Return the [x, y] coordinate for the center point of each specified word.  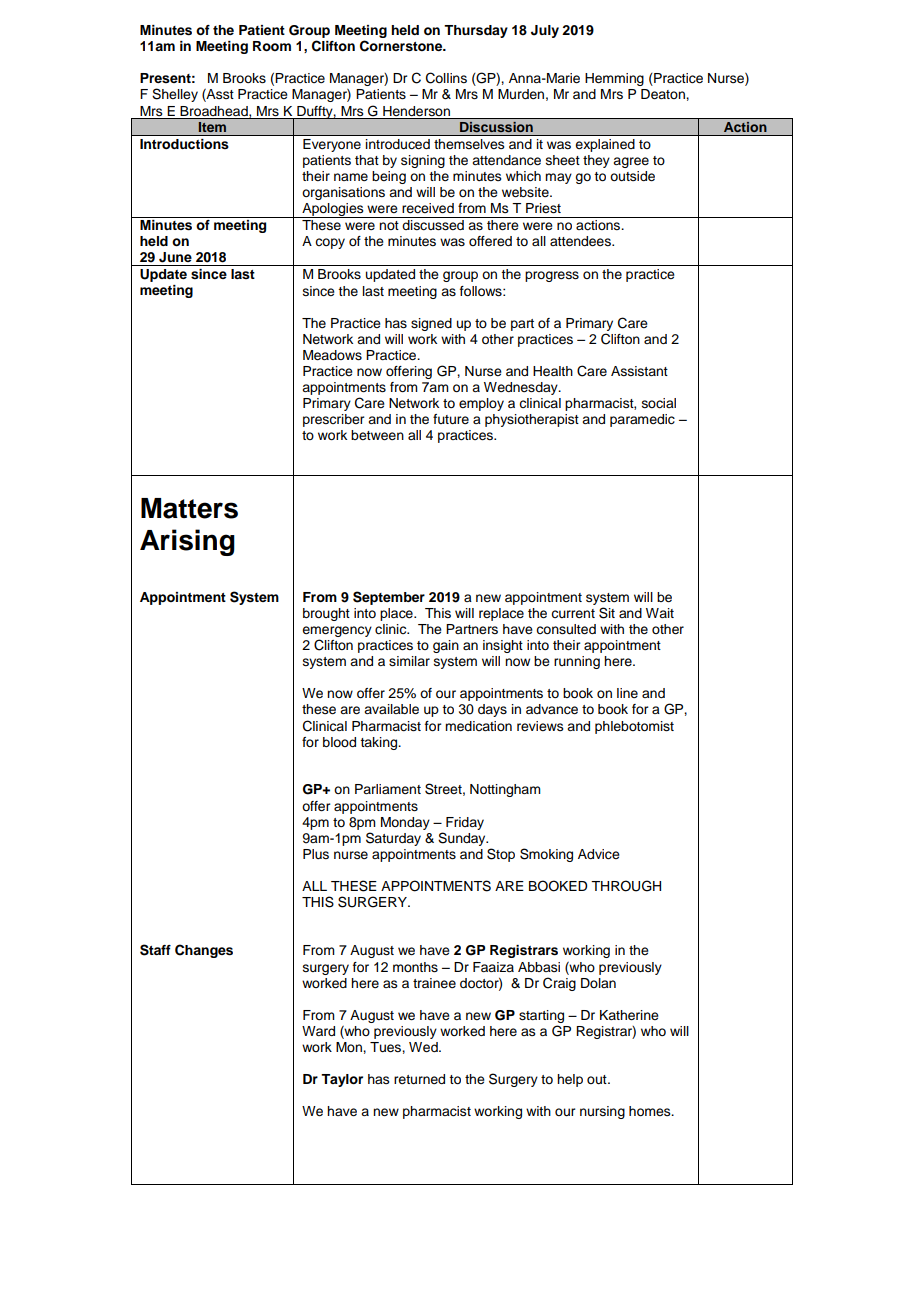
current [573, 613]
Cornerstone [402, 46]
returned [419, 1079]
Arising [187, 542]
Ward [318, 1031]
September [389, 598]
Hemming [614, 79]
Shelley [175, 95]
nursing [602, 1112]
